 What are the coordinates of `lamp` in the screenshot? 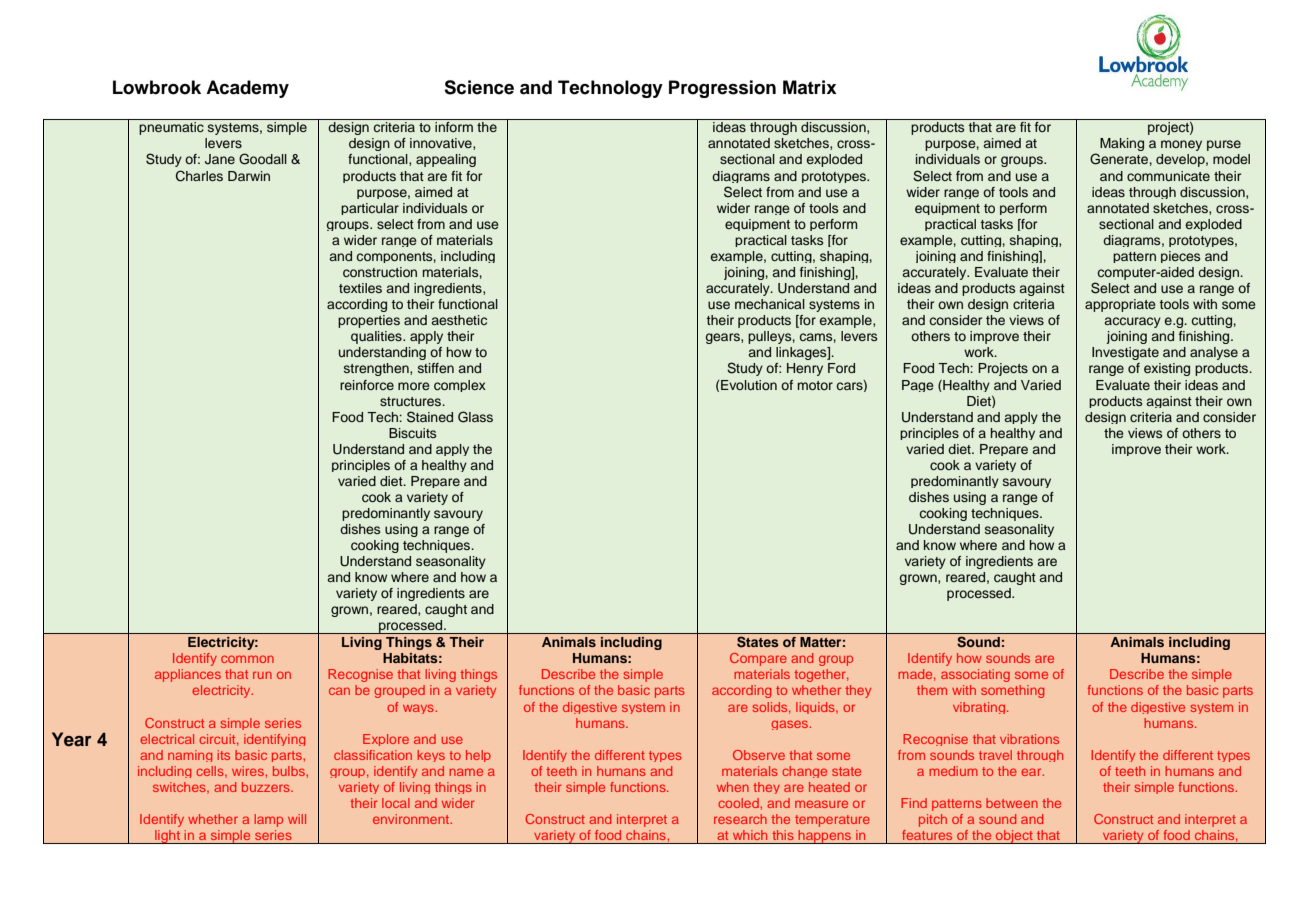 It's located at (268, 820).
